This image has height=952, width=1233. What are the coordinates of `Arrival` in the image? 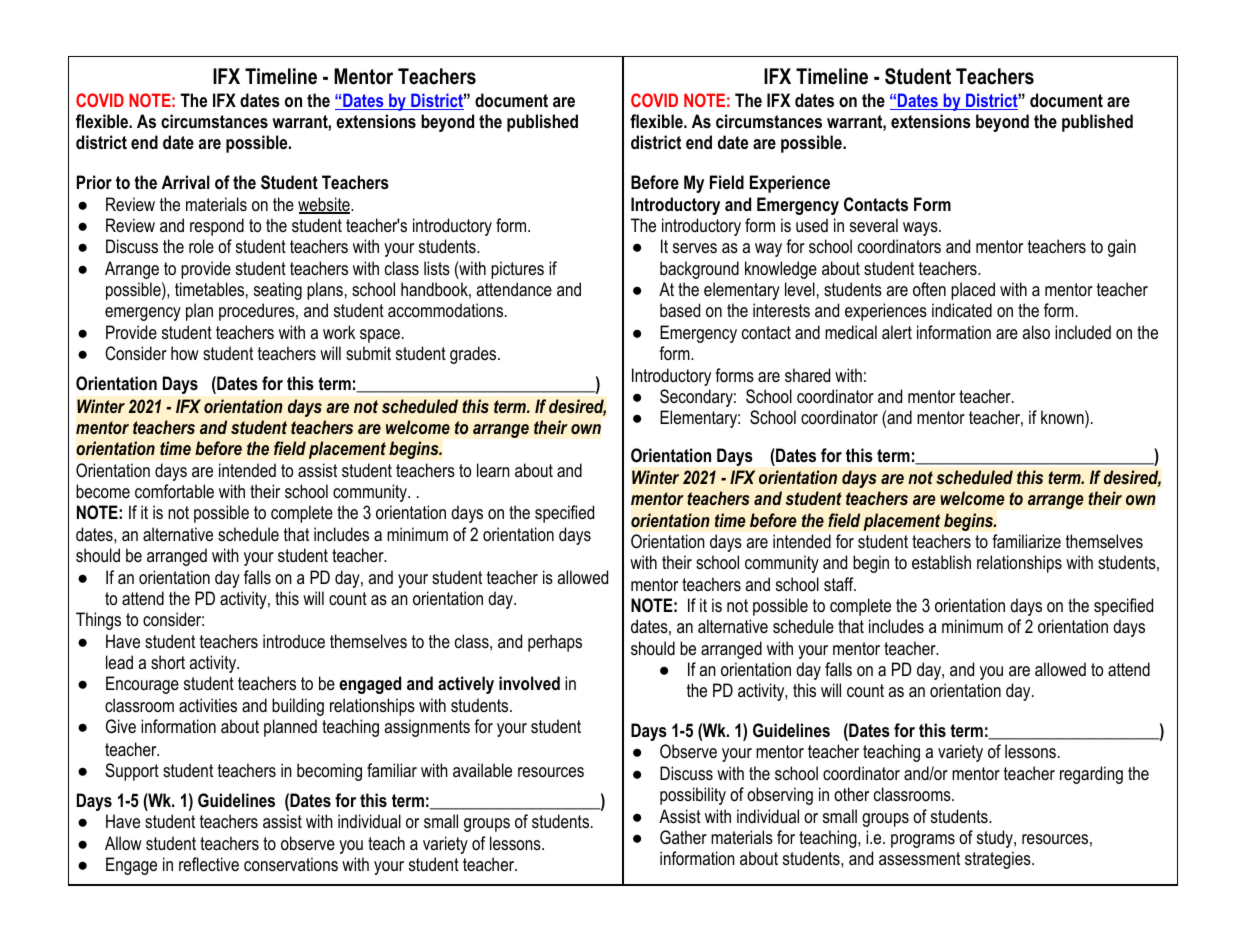 It's located at (186, 182).
